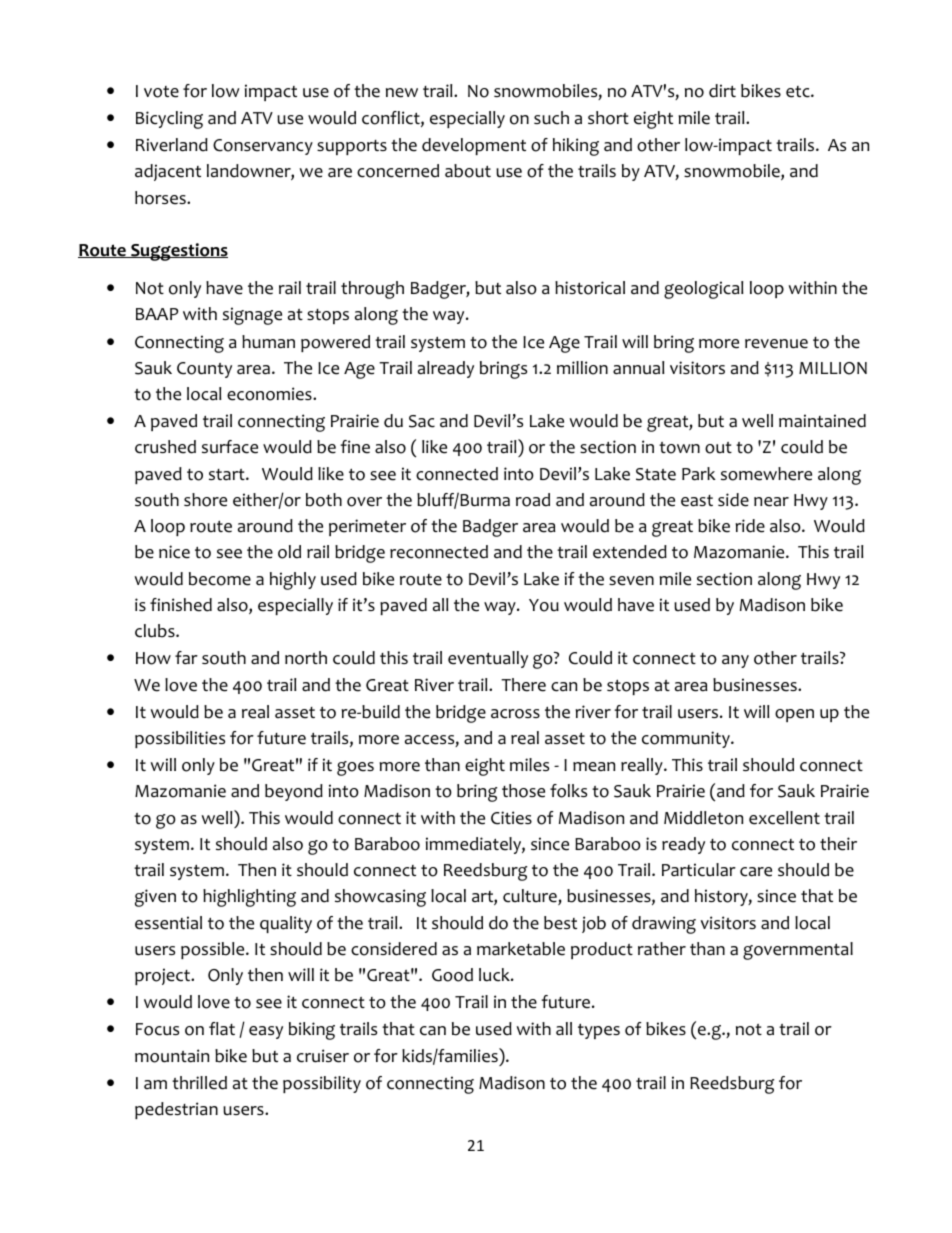 Image resolution: width=952 pixels, height=1233 pixels. What do you see at coordinates (422, 421) in the screenshot?
I see `Sac` at bounding box center [422, 421].
